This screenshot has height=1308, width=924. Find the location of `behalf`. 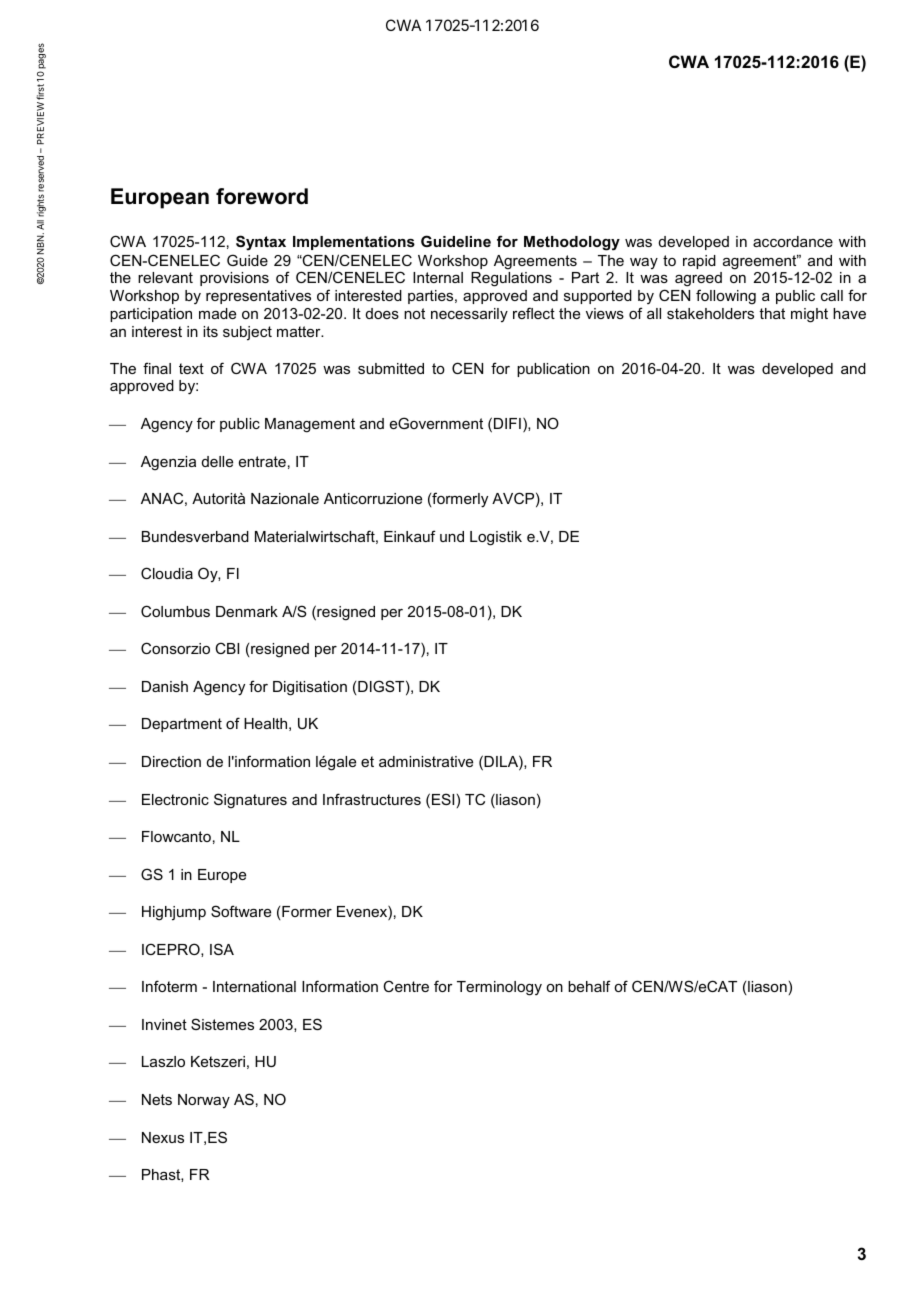

behalf is located at coordinates (589, 986).
